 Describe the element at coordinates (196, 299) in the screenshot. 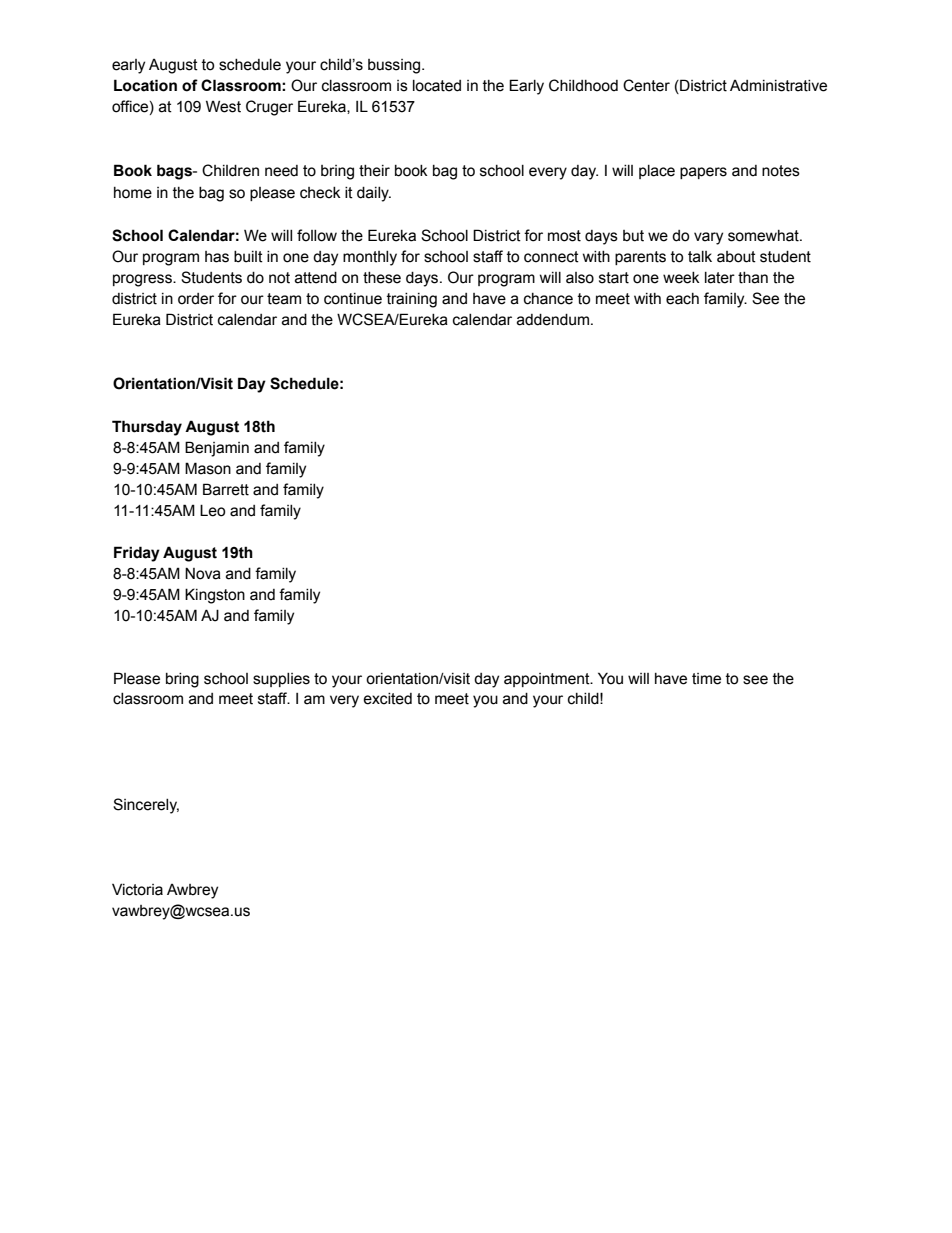

I see `order` at that location.
